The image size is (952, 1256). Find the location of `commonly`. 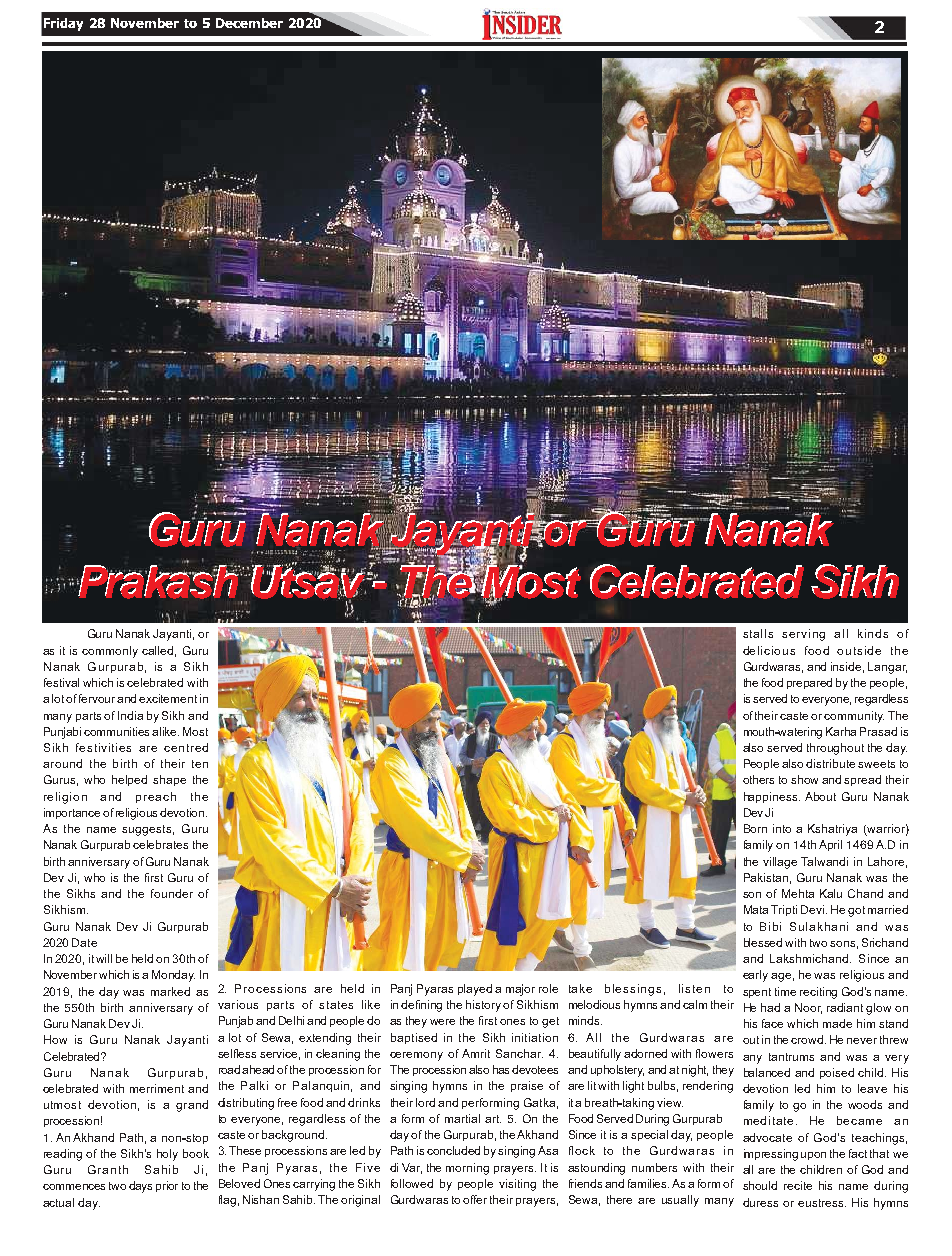

commonly is located at coordinates (110, 652).
